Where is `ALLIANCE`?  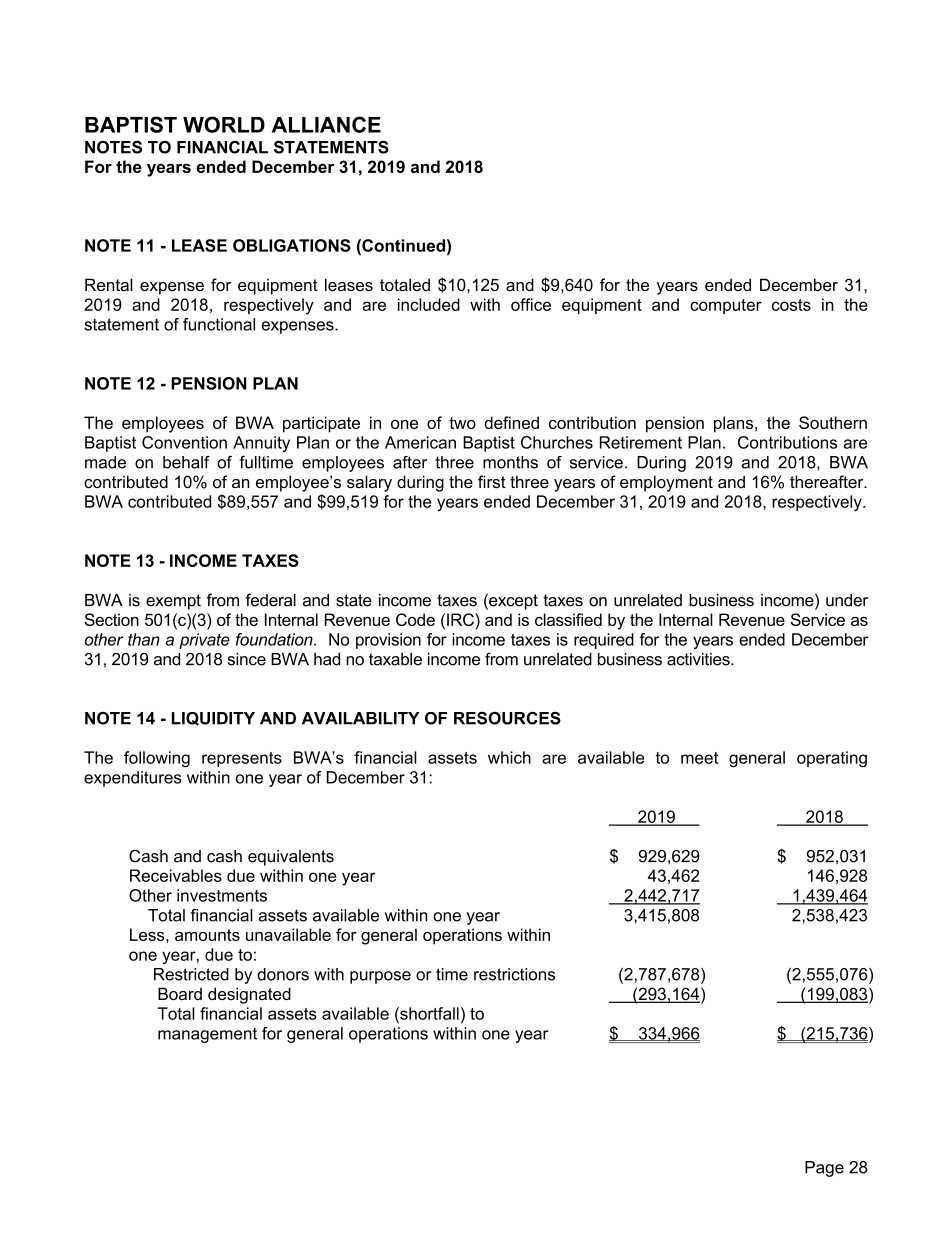
ALLIANCE is located at coordinates (326, 124).
